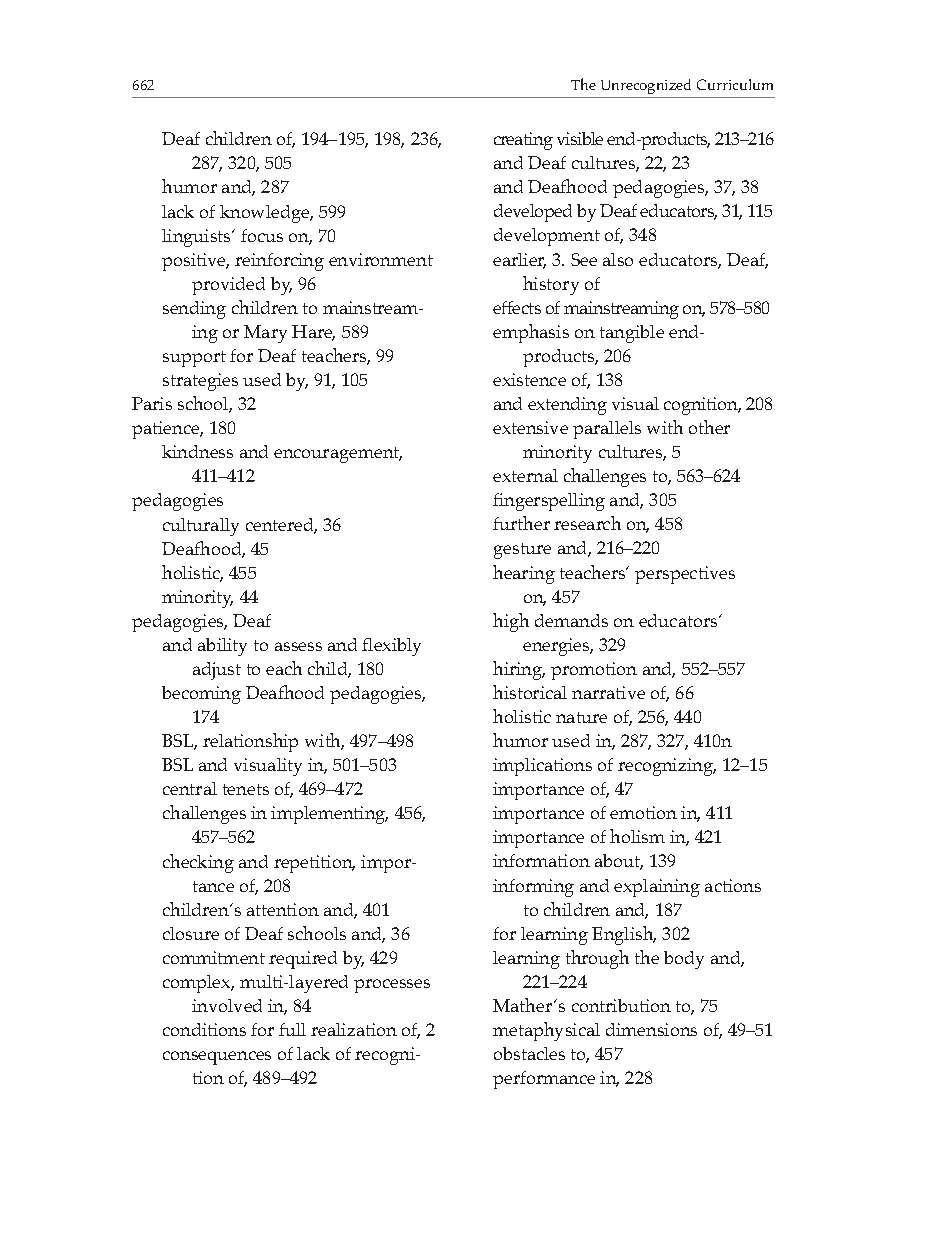 The height and width of the screenshot is (1233, 952). Describe the element at coordinates (201, 527) in the screenshot. I see `culturally` at that location.
